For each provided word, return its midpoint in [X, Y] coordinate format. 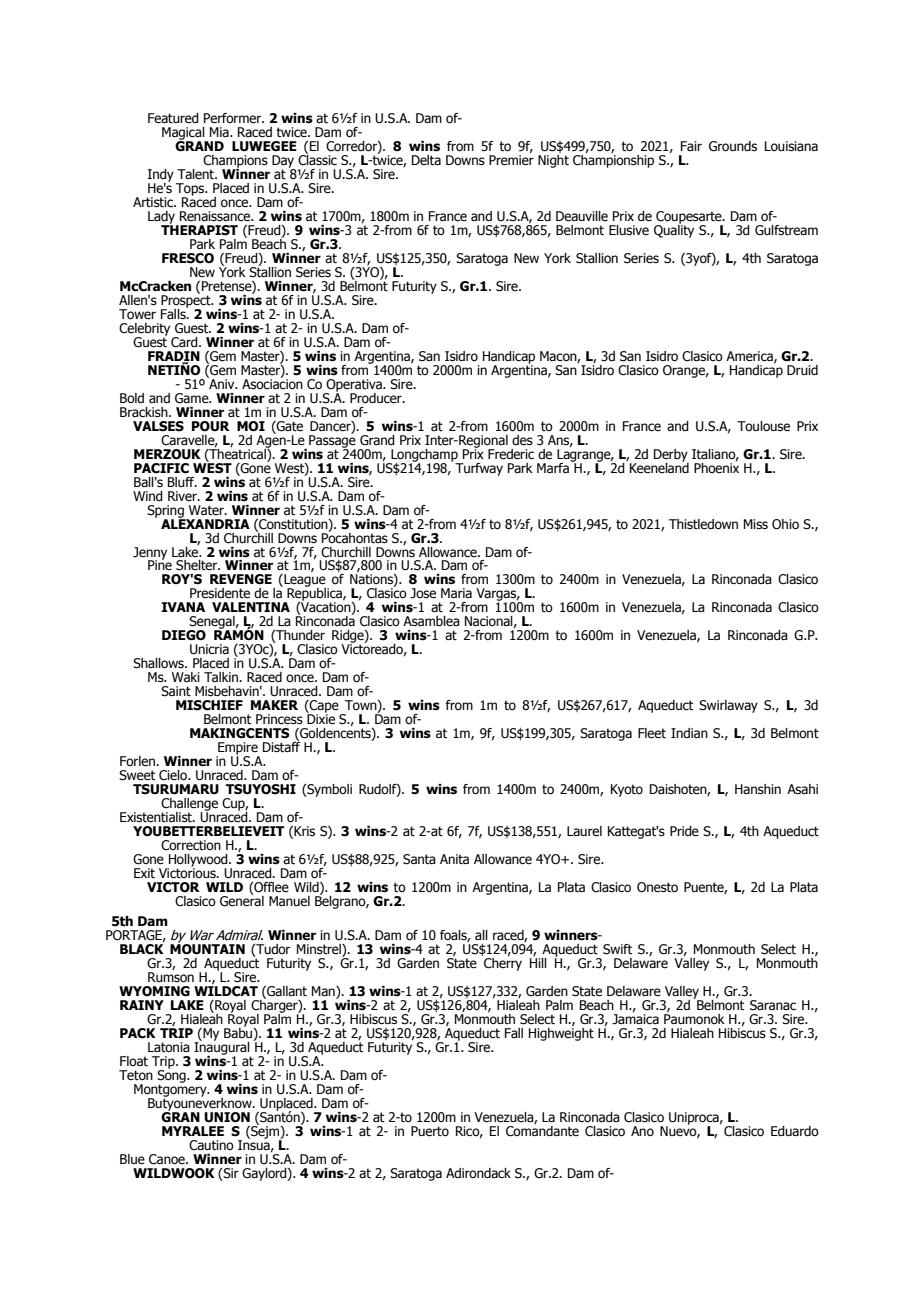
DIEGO [184, 635]
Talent [196, 174]
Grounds [733, 146]
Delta [426, 160]
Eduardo [795, 1131]
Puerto [430, 1131]
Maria [456, 593]
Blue [132, 1159]
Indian [689, 733]
